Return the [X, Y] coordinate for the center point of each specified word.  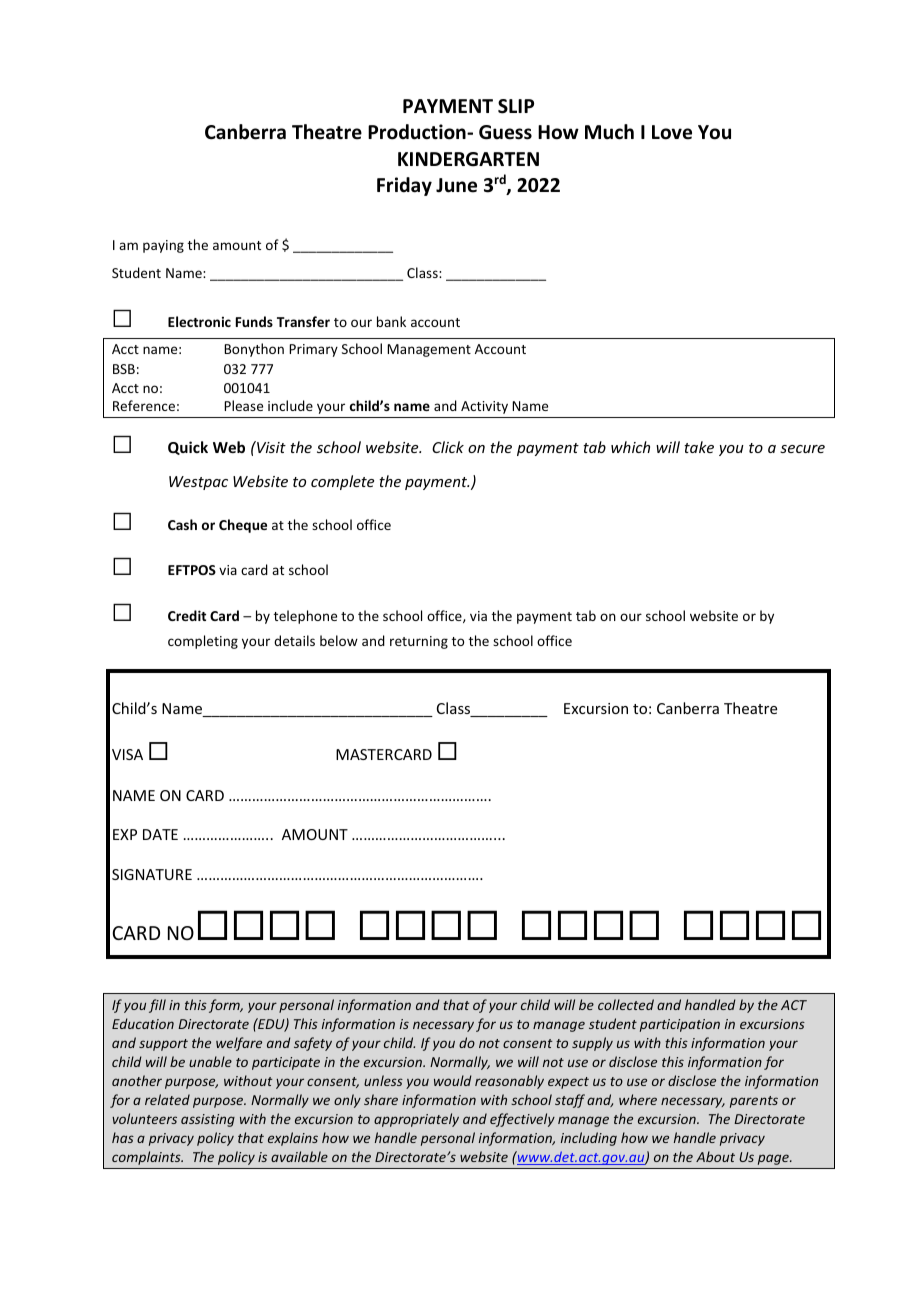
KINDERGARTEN [468, 159]
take [699, 447]
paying [163, 246]
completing [203, 642]
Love [672, 132]
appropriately [416, 1120]
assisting [208, 1120]
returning [419, 642]
